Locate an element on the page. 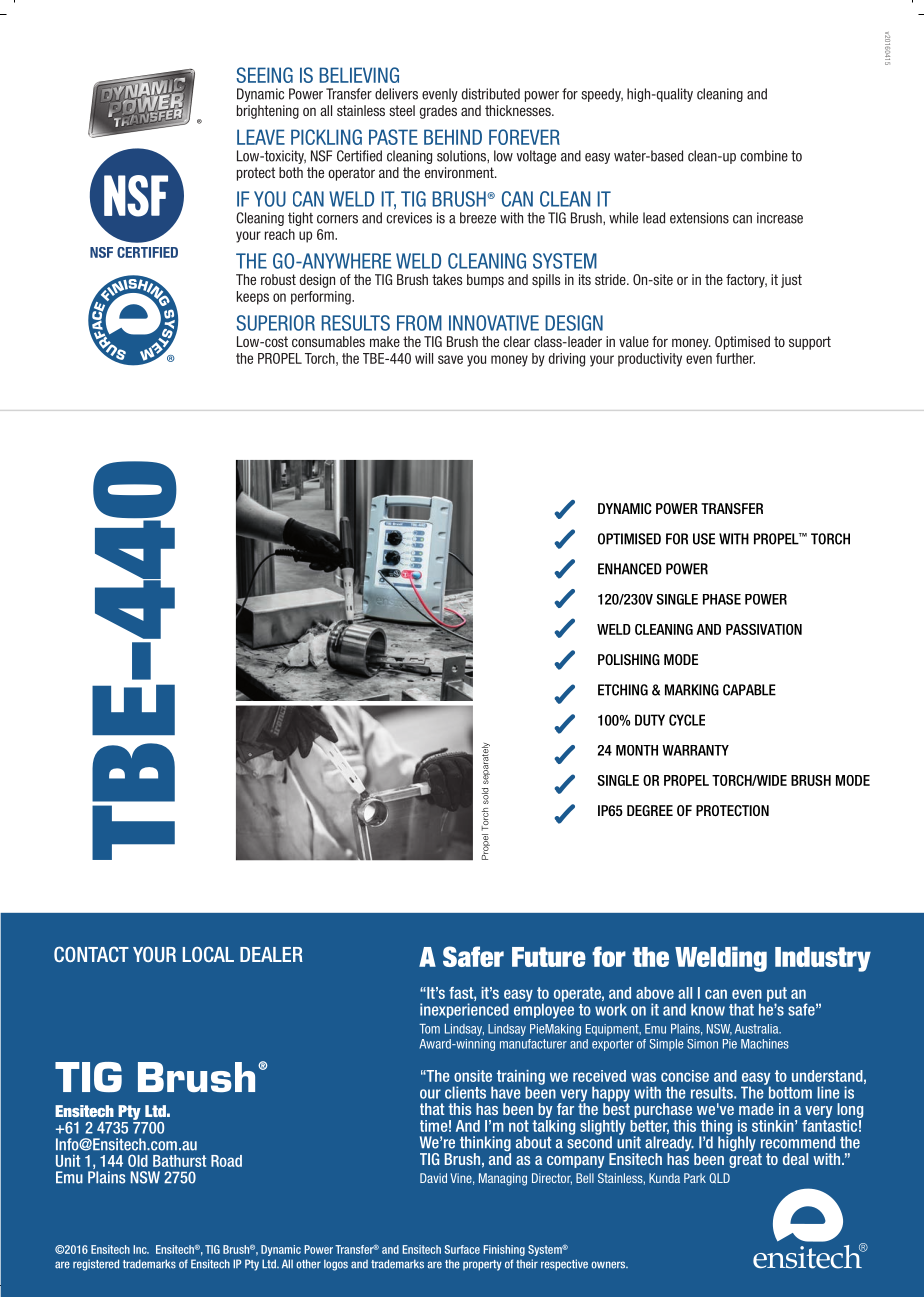 This document has height=1297, width=924. USE is located at coordinates (704, 539).
